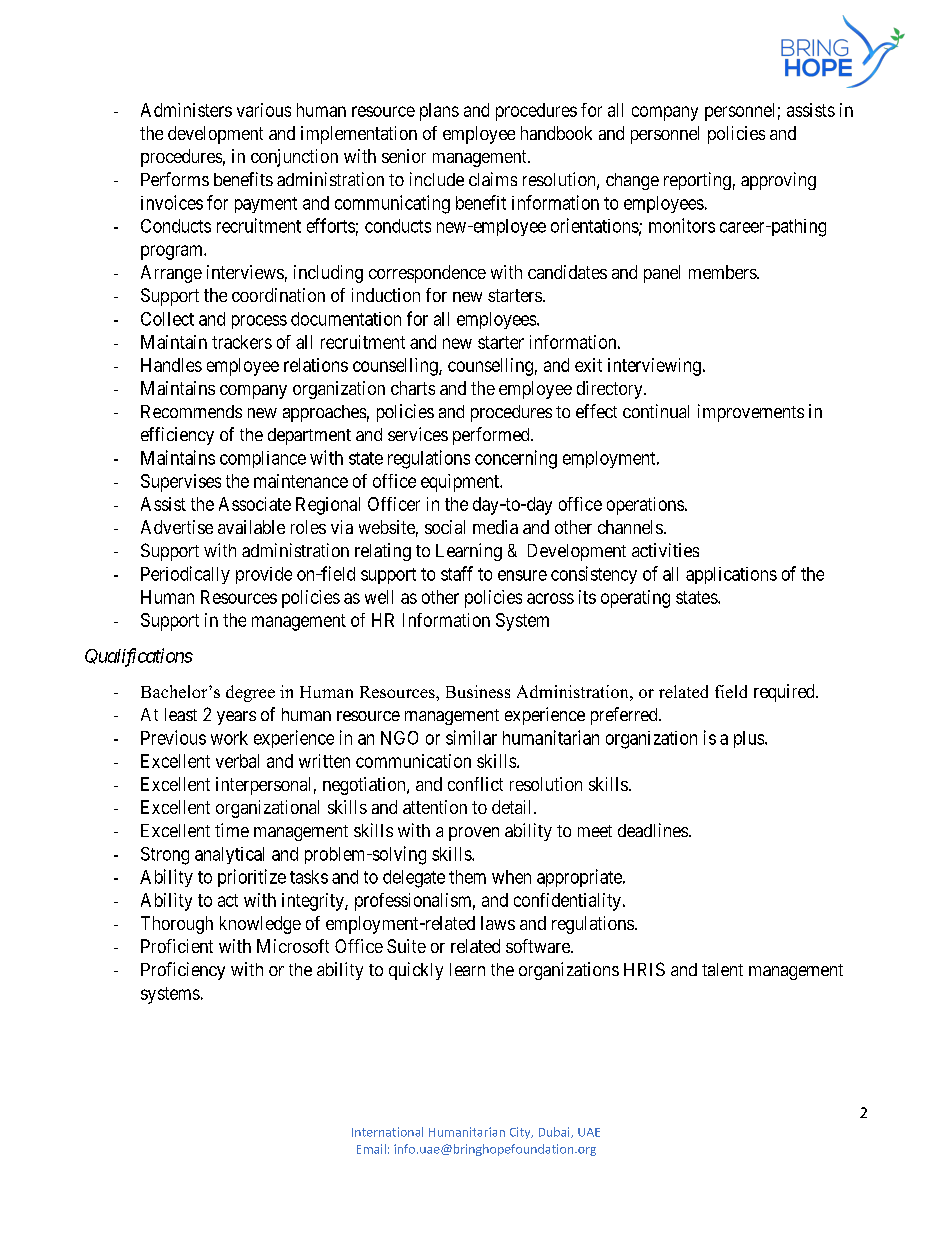 The width and height of the screenshot is (952, 1233). What do you see at coordinates (665, 550) in the screenshot?
I see `activities` at bounding box center [665, 550].
